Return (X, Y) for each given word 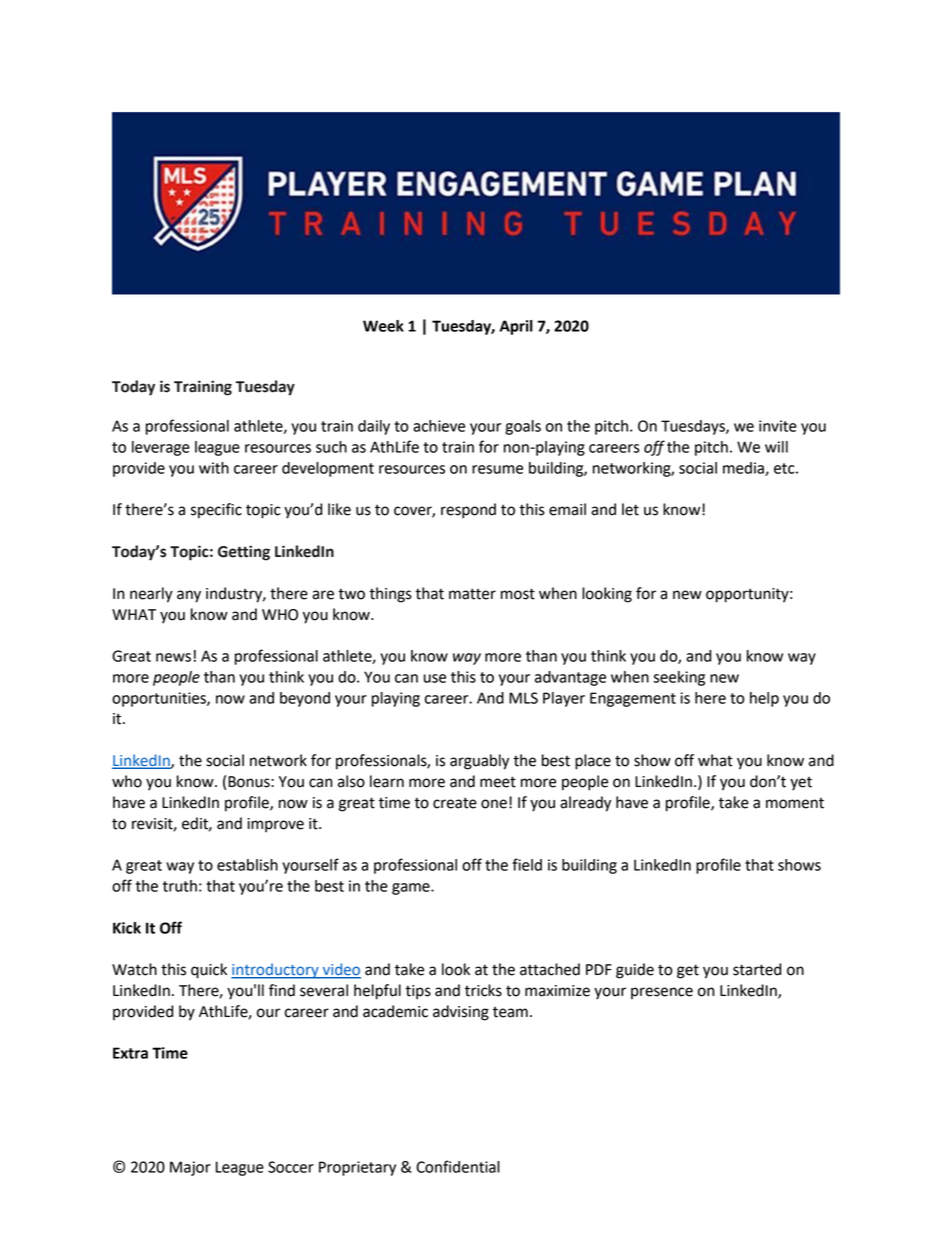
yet (801, 784)
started (757, 969)
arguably (479, 762)
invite (778, 426)
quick (209, 971)
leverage (161, 448)
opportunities (160, 699)
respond (468, 511)
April (516, 327)
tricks (483, 990)
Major (190, 1168)
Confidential (458, 1166)
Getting (244, 553)
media (744, 469)
